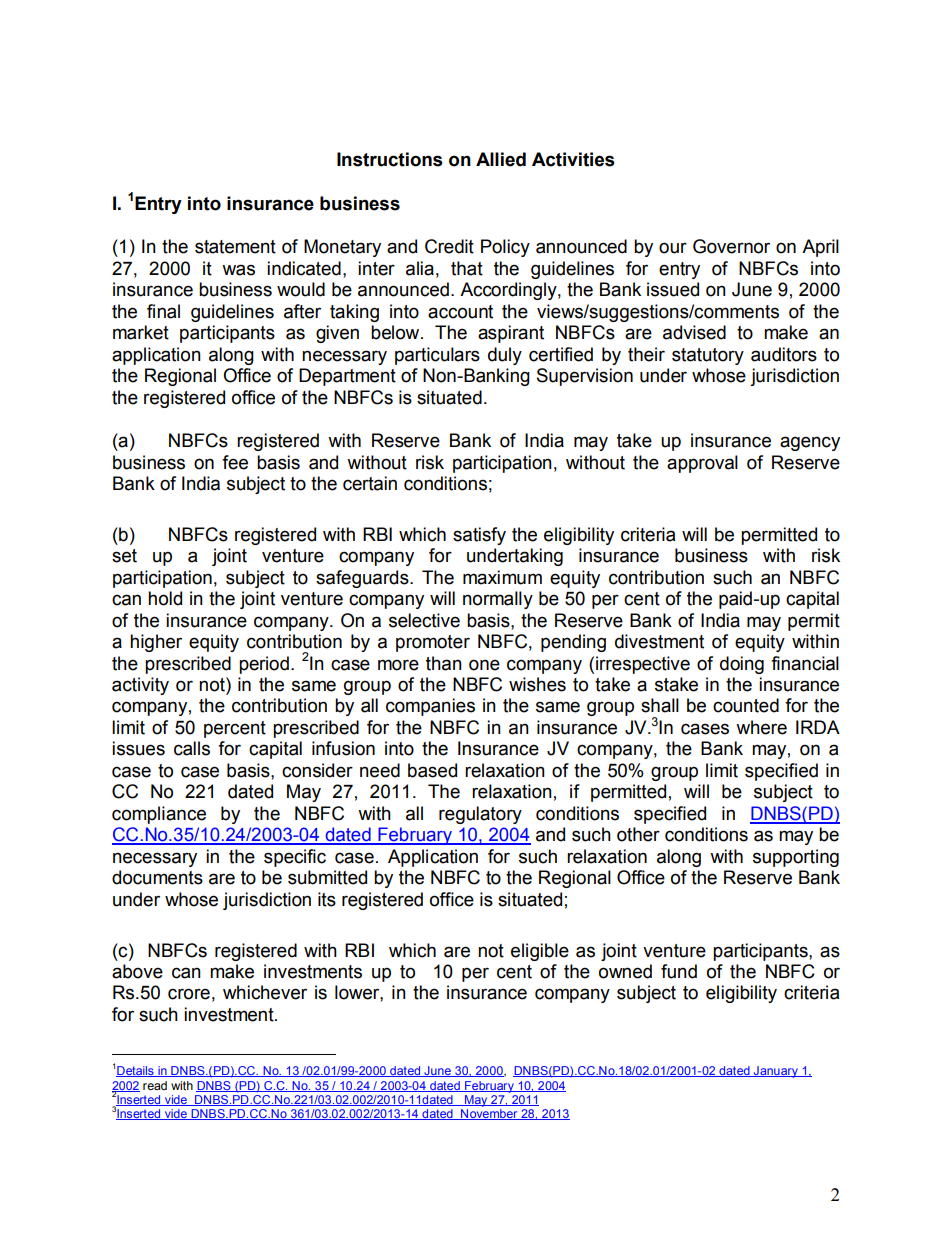 The width and height of the screenshot is (952, 1233). Describe the element at coordinates (796, 858) in the screenshot. I see `supporting` at that location.
